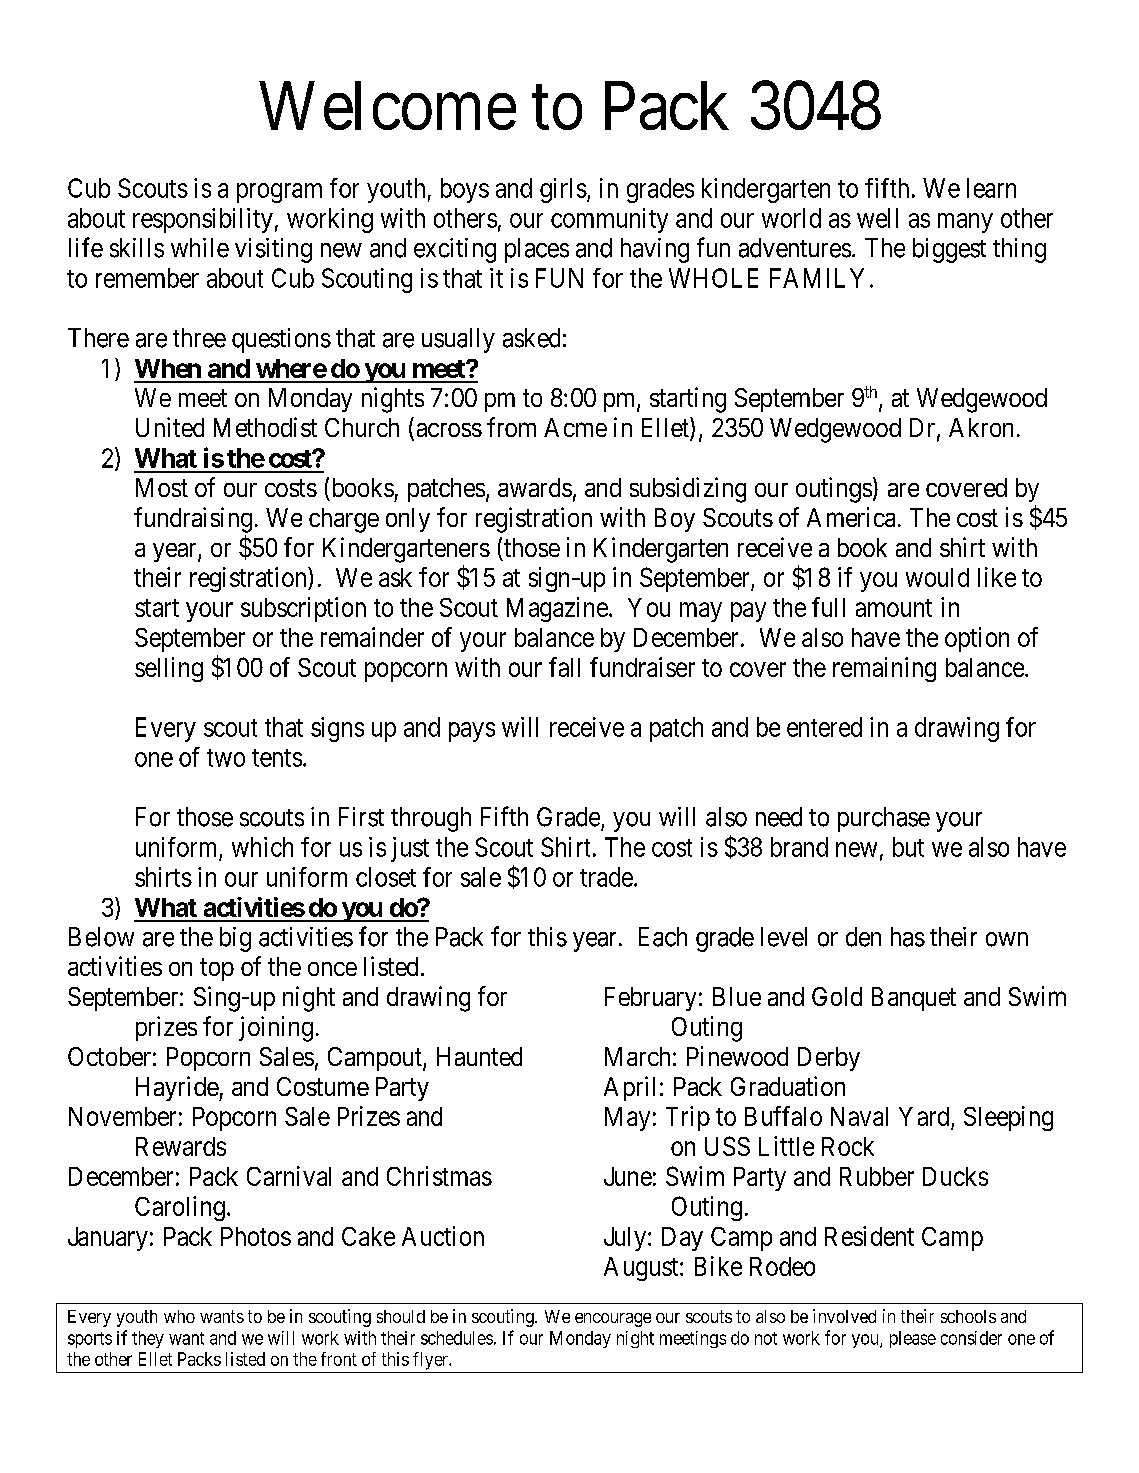 The width and height of the screenshot is (1139, 1473). What do you see at coordinates (877, 218) in the screenshot?
I see `well` at bounding box center [877, 218].
